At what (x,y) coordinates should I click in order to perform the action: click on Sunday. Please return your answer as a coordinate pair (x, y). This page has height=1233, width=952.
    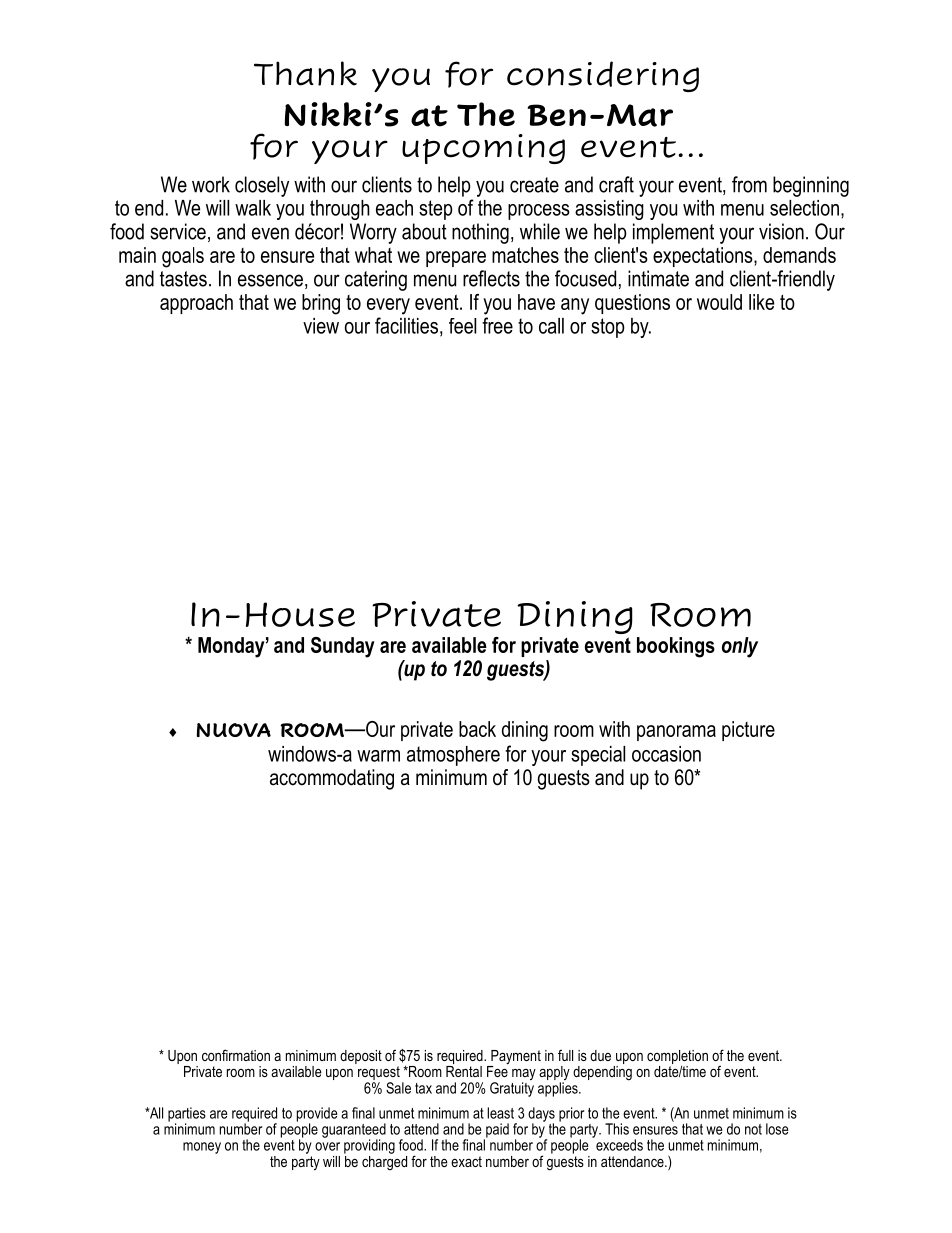
    Looking at the image, I should click on (342, 647).
